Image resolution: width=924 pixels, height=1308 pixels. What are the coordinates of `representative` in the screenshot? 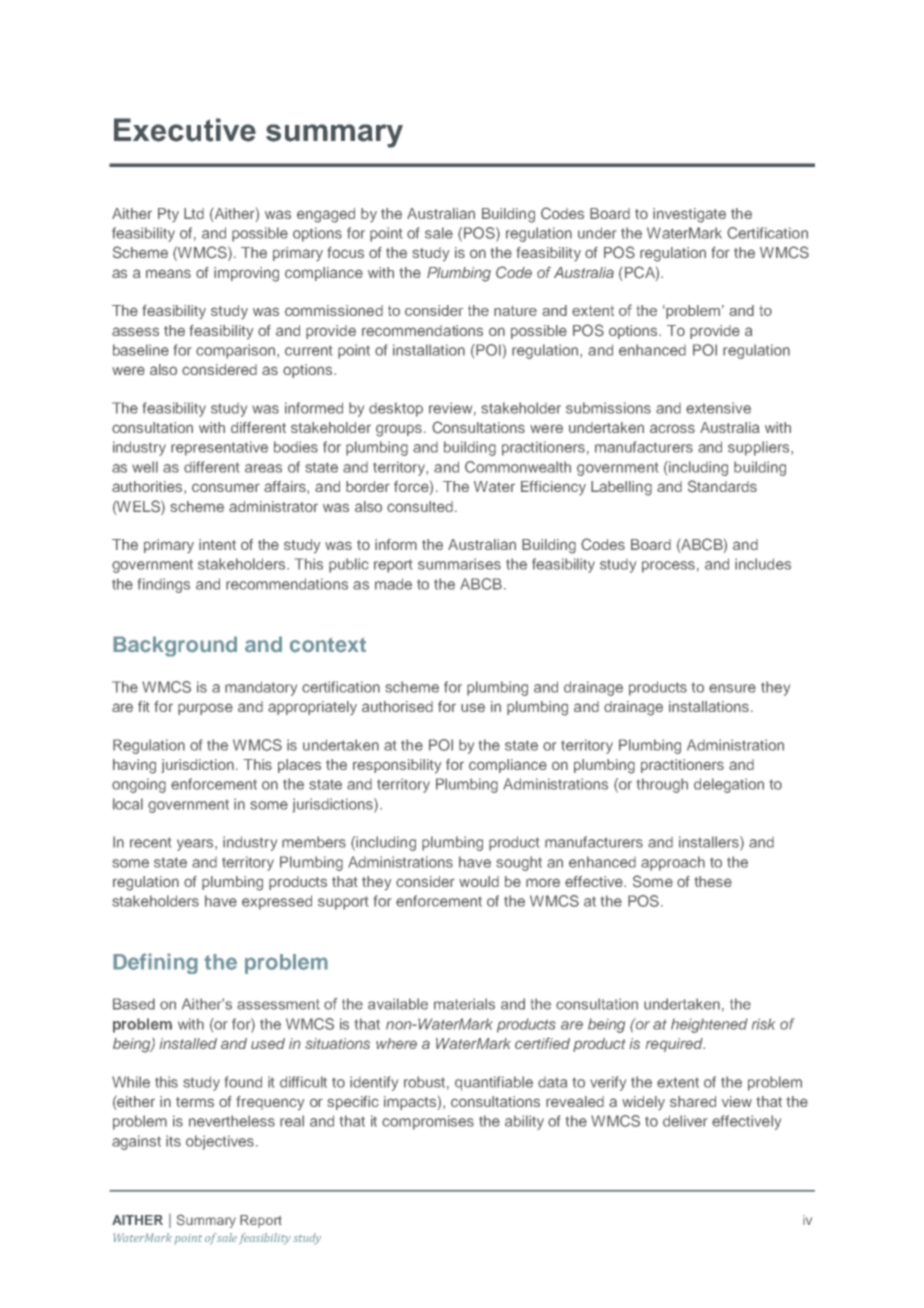 It's located at (219, 448).
